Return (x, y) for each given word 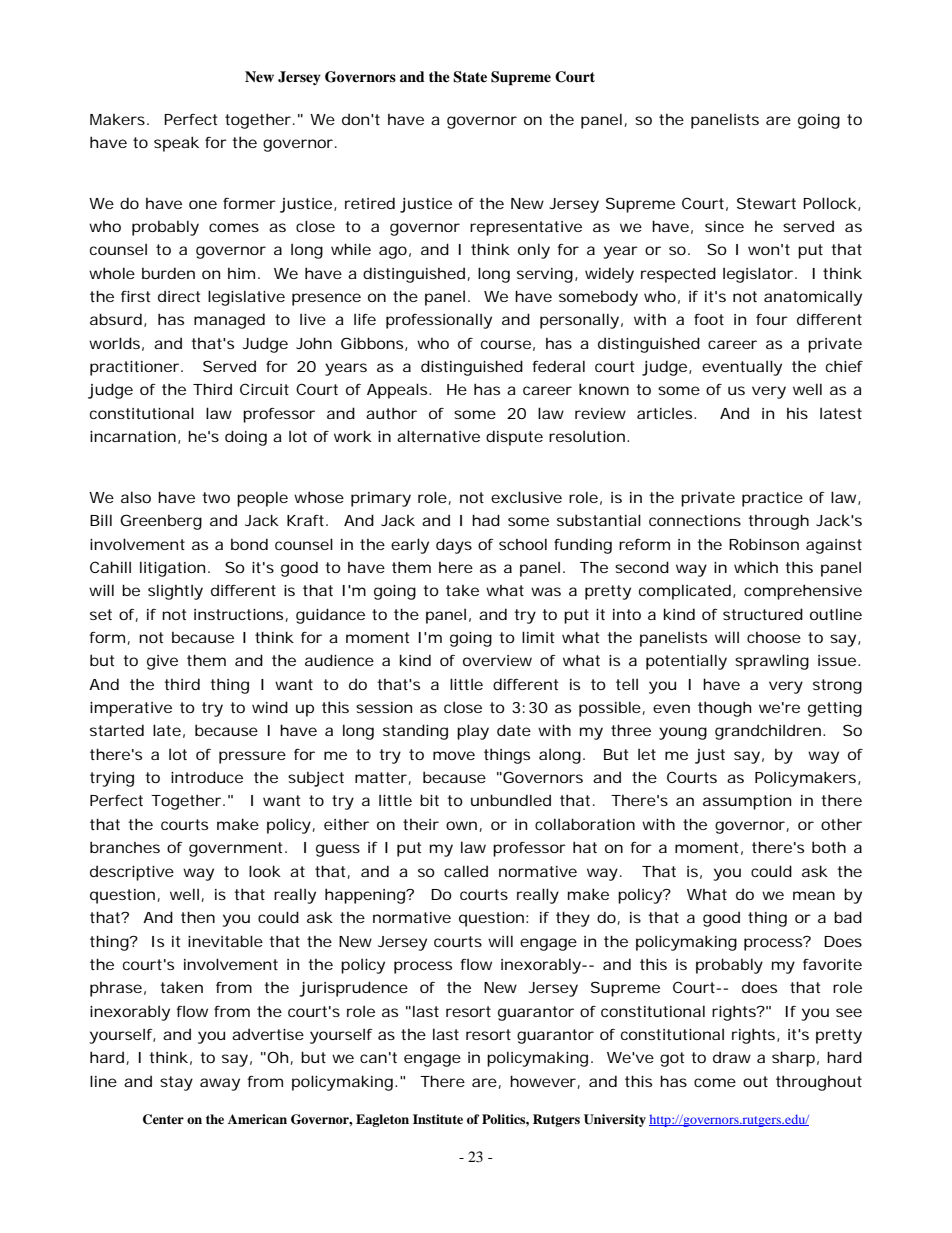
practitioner (134, 368)
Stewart (766, 203)
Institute (438, 1119)
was (546, 591)
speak (176, 144)
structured (763, 614)
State (470, 77)
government (237, 849)
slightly (175, 592)
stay (176, 1083)
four (772, 319)
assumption (747, 802)
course (506, 344)
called (466, 871)
